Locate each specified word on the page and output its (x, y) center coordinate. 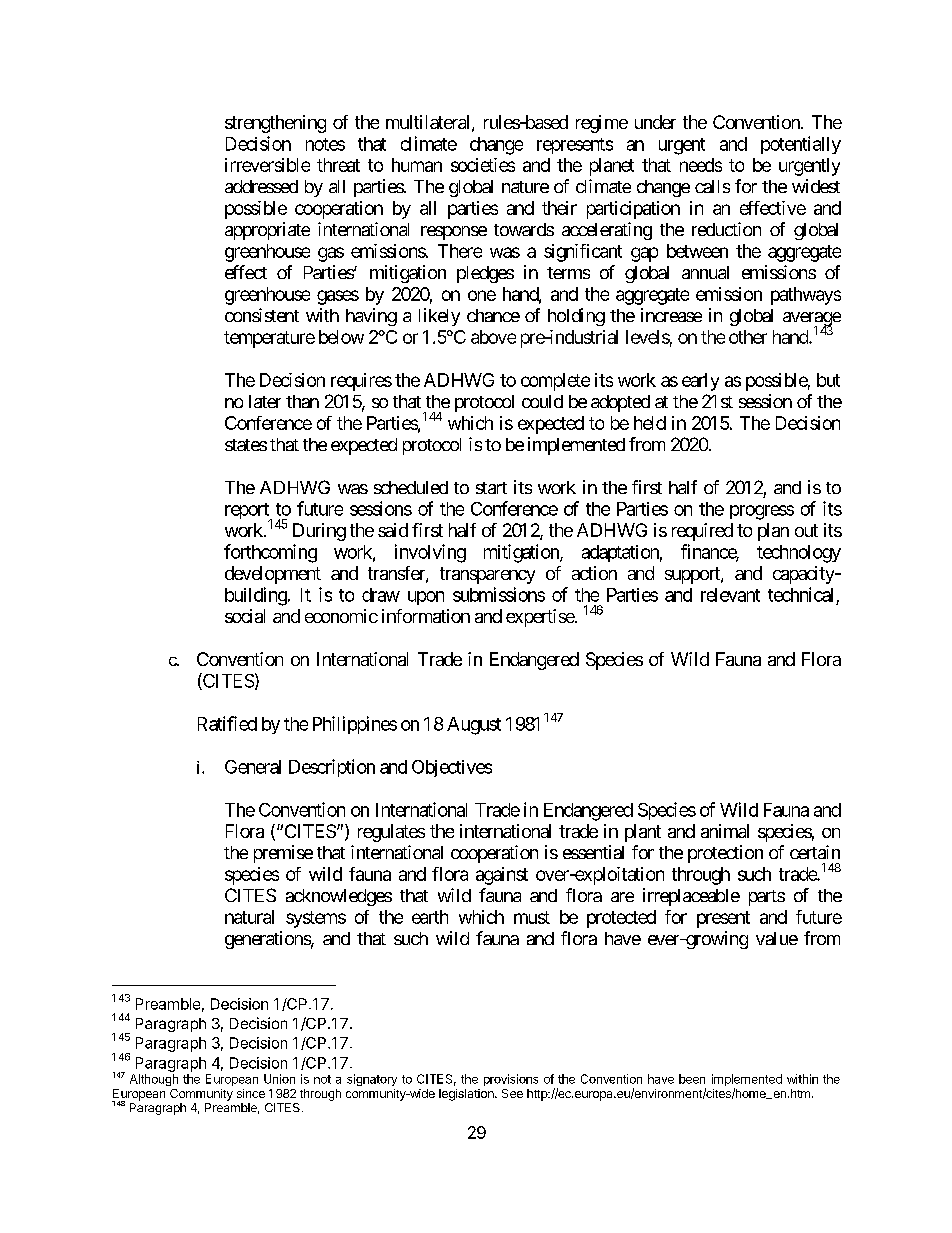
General (253, 767)
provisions (511, 1080)
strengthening (275, 124)
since (251, 1093)
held (650, 423)
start (491, 488)
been (692, 1079)
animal (725, 831)
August (474, 726)
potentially (801, 145)
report (248, 512)
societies (483, 165)
